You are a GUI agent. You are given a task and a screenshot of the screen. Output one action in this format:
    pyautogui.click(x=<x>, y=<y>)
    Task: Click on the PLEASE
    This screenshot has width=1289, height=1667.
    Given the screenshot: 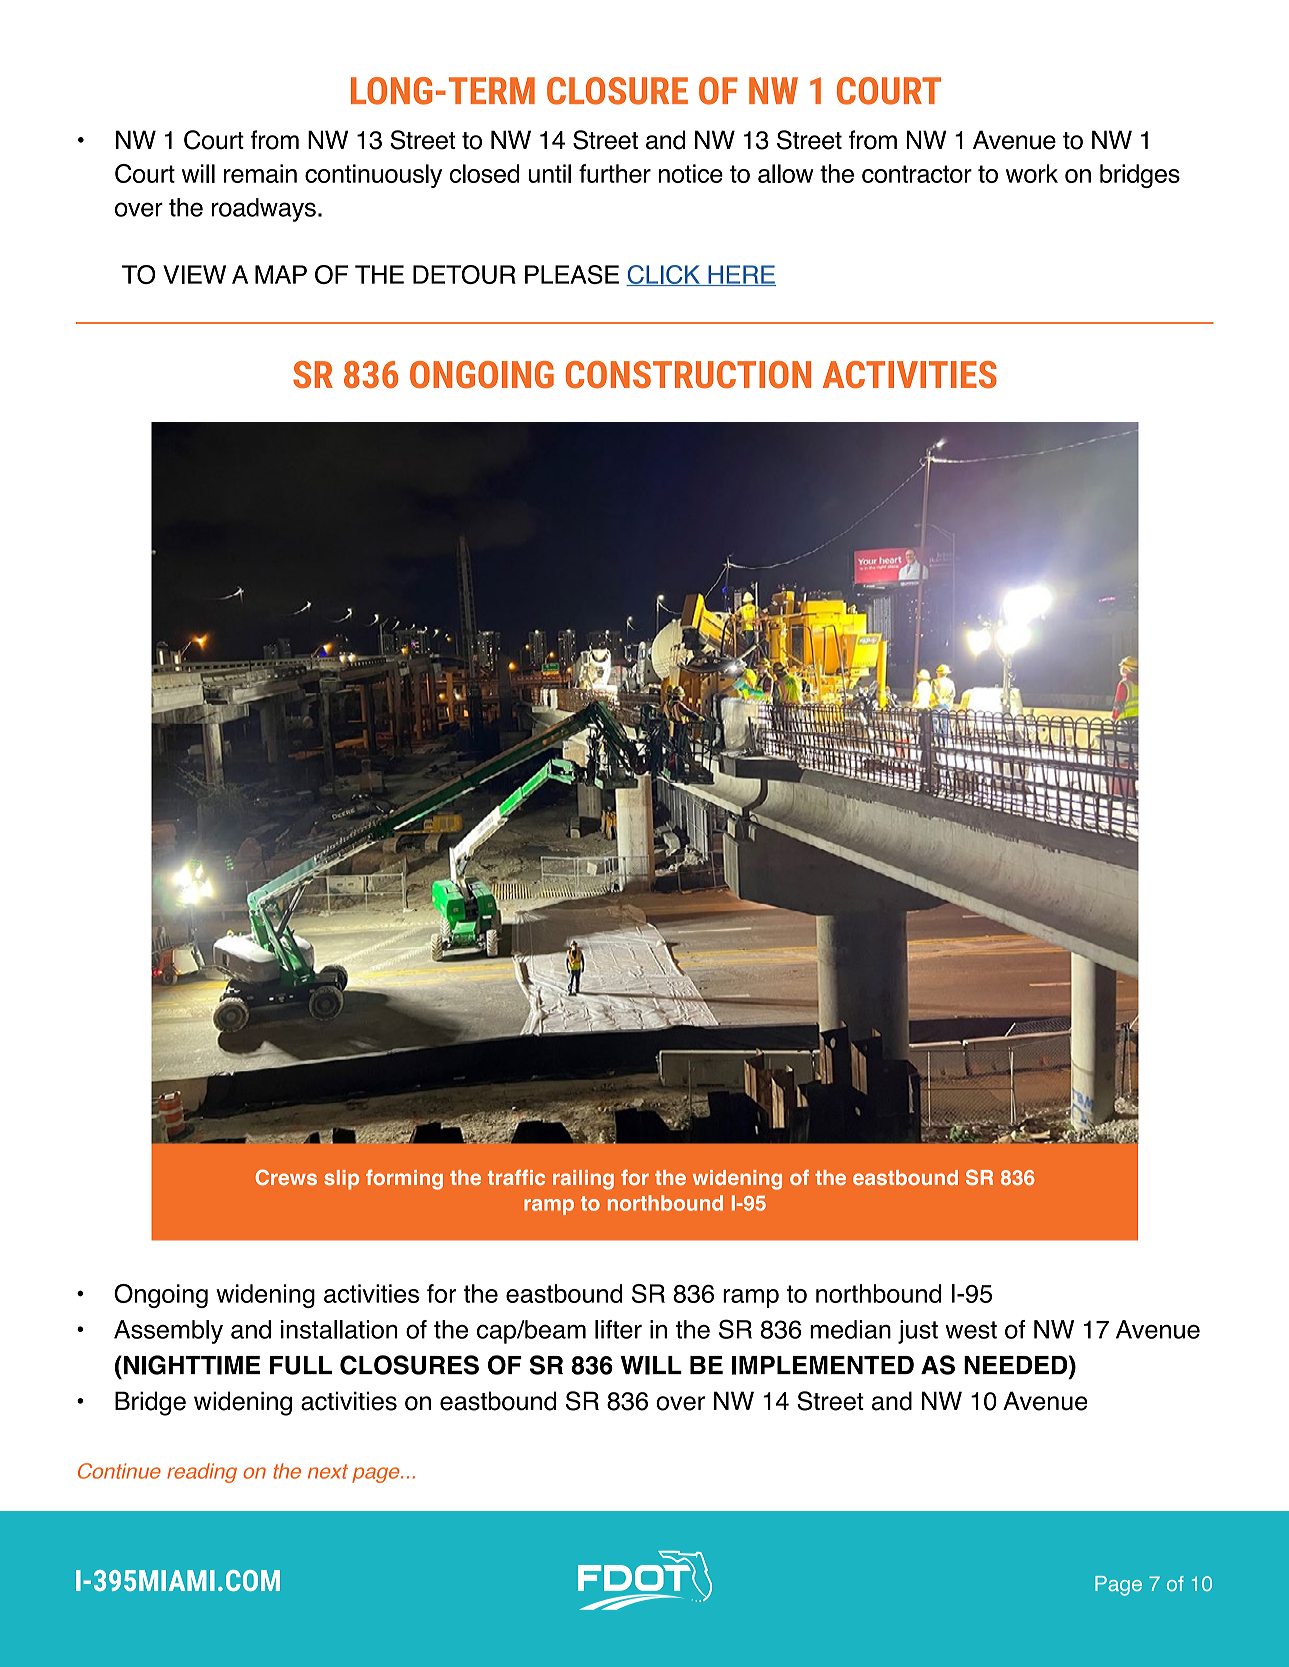 What is the action you would take?
    pyautogui.click(x=572, y=274)
